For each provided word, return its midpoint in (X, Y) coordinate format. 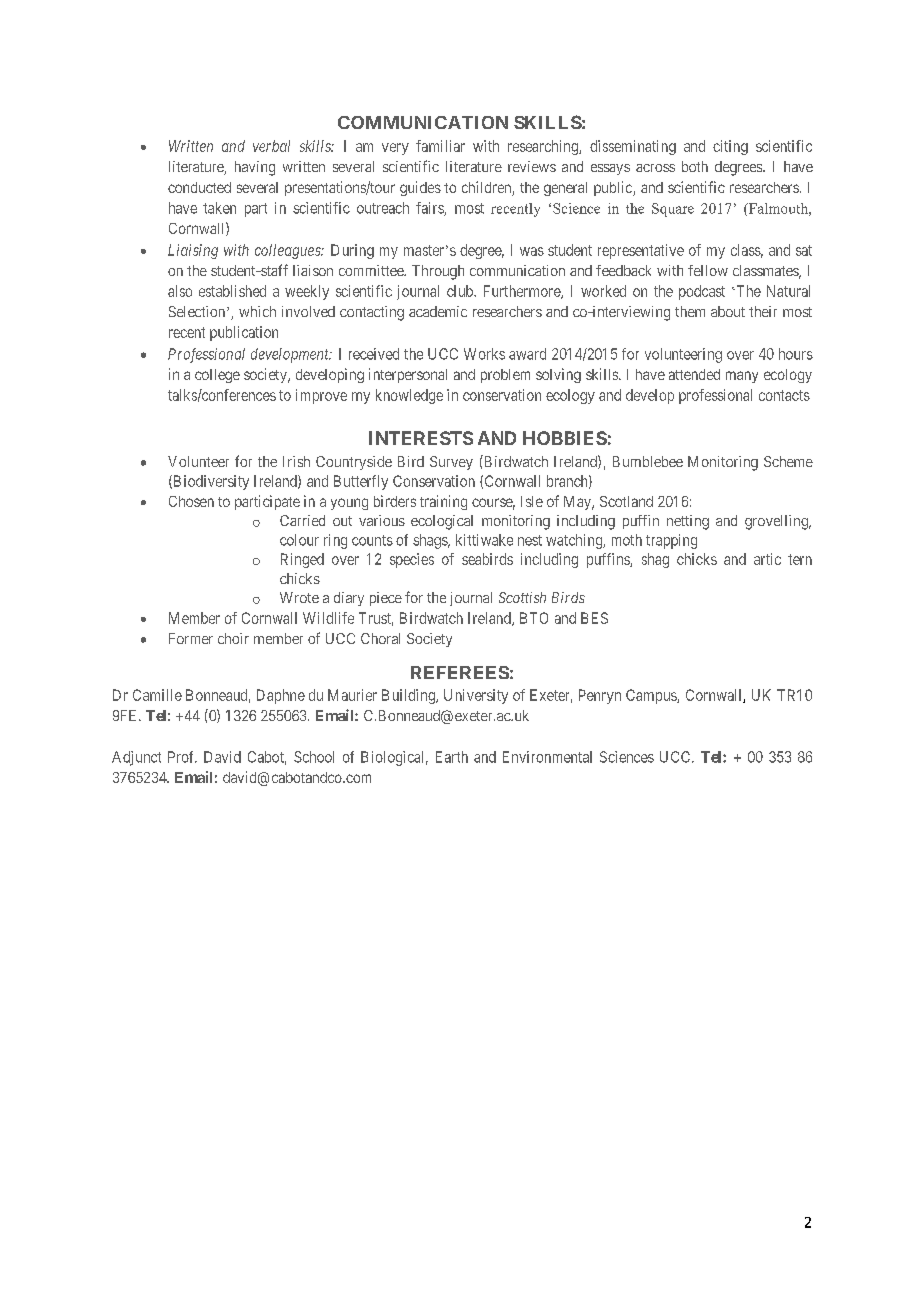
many (742, 377)
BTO (534, 618)
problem (505, 376)
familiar (440, 146)
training (443, 502)
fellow (708, 270)
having (255, 168)
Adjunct (136, 758)
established (232, 291)
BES (594, 618)
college (217, 376)
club (461, 291)
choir (233, 638)
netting (688, 522)
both (695, 166)
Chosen (191, 501)
